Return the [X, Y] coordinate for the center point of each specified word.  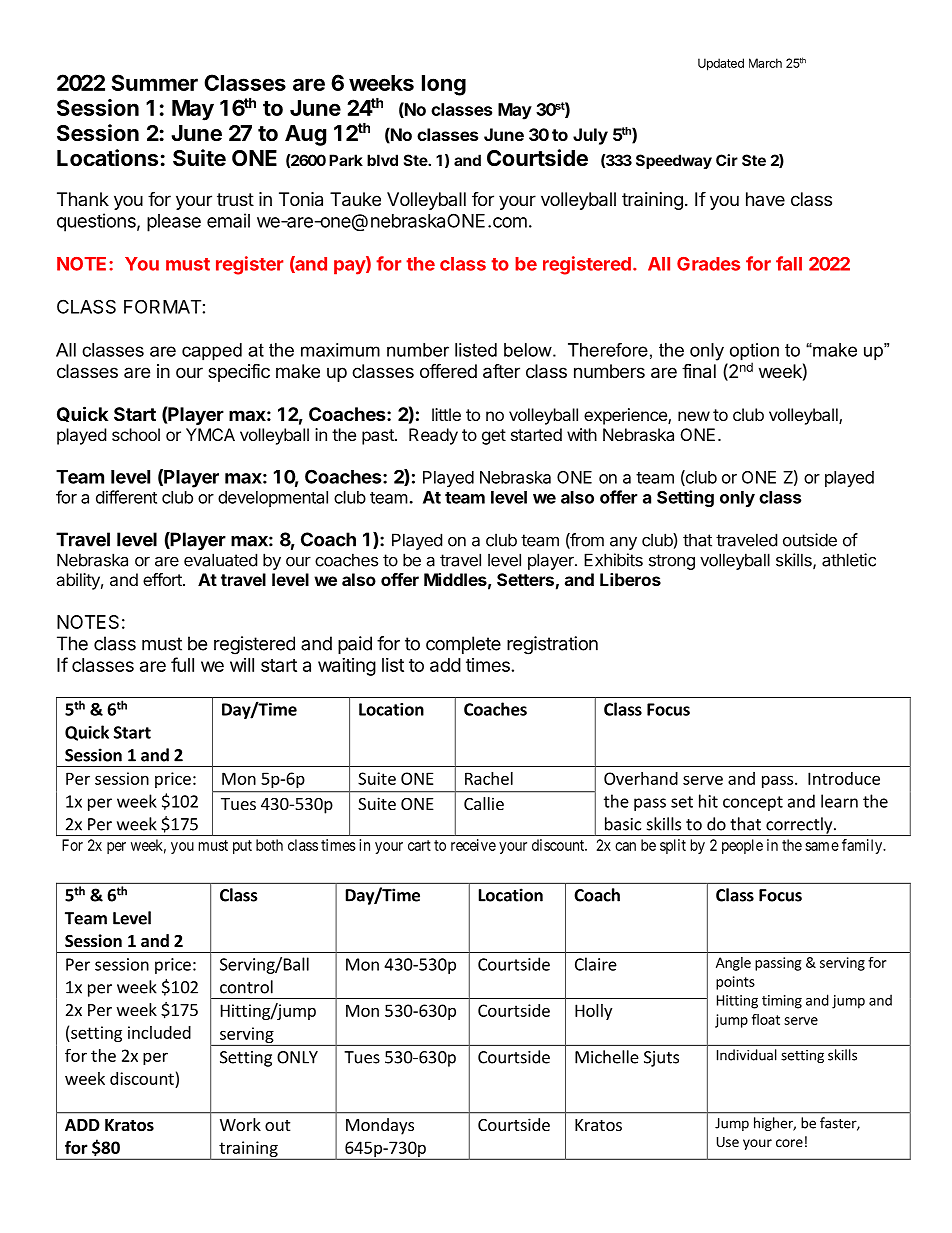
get [494, 437]
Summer [154, 82]
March [765, 63]
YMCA [210, 434]
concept [753, 803]
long [444, 85]
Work [240, 1124]
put [242, 847]
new [694, 416]
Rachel [489, 778]
